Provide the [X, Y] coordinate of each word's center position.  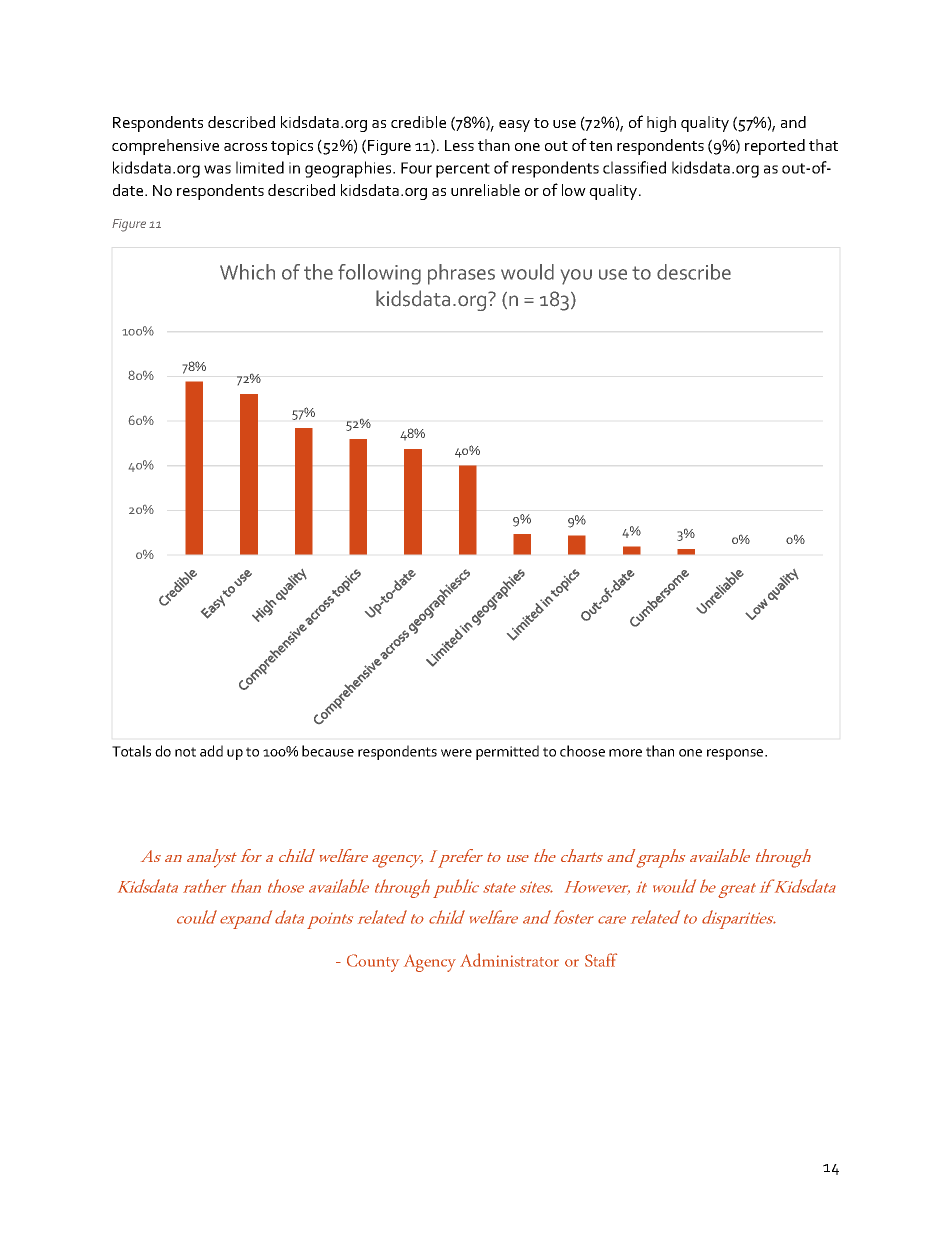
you [576, 277]
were [456, 753]
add [211, 751]
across [245, 147]
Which [247, 272]
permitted [507, 752]
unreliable [485, 190]
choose [582, 751]
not [185, 752]
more [625, 753]
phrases [461, 274]
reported [775, 147]
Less [459, 145]
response [736, 754]
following [379, 274]
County [373, 963]
